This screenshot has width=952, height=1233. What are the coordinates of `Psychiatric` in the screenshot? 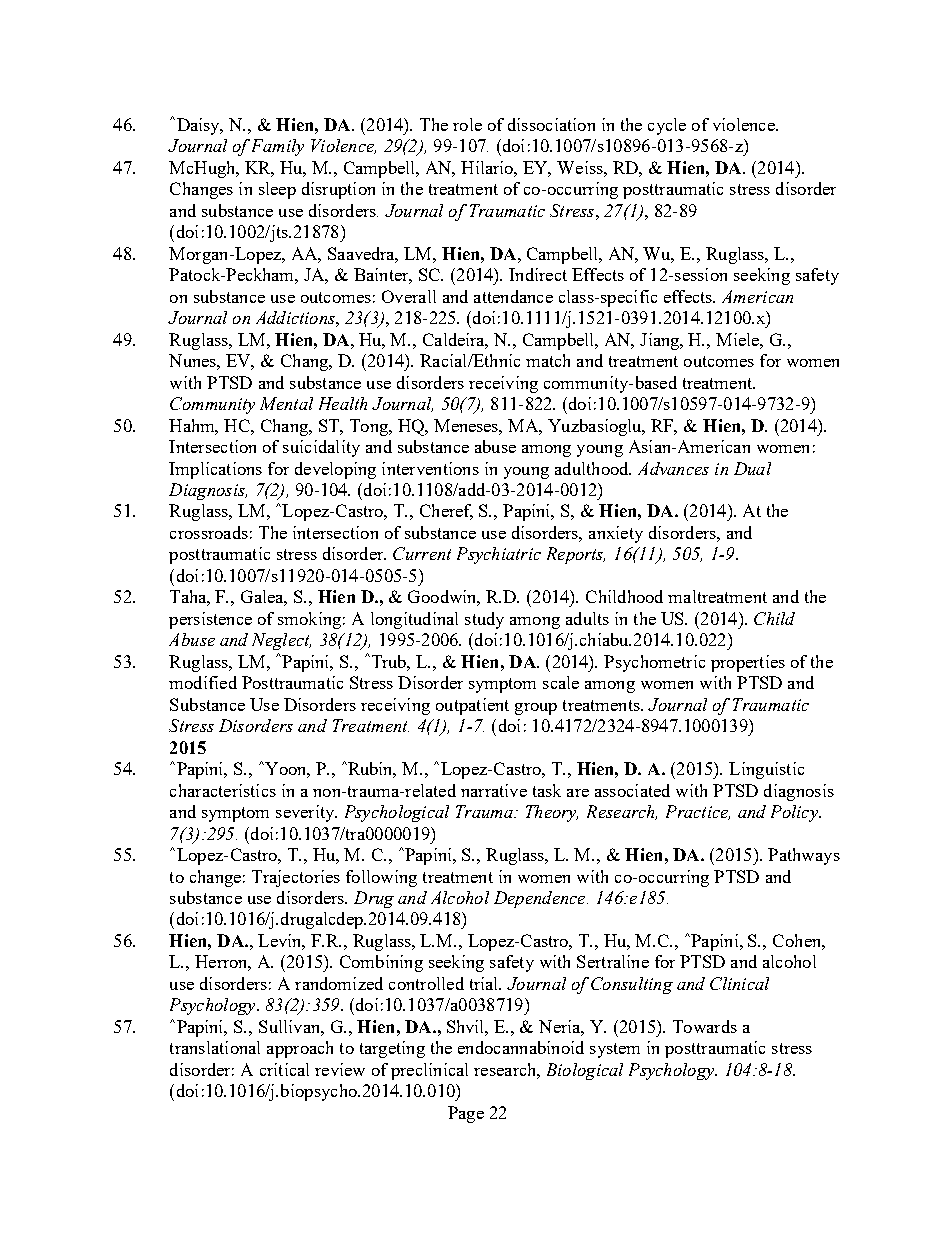 It's located at (499, 555).
